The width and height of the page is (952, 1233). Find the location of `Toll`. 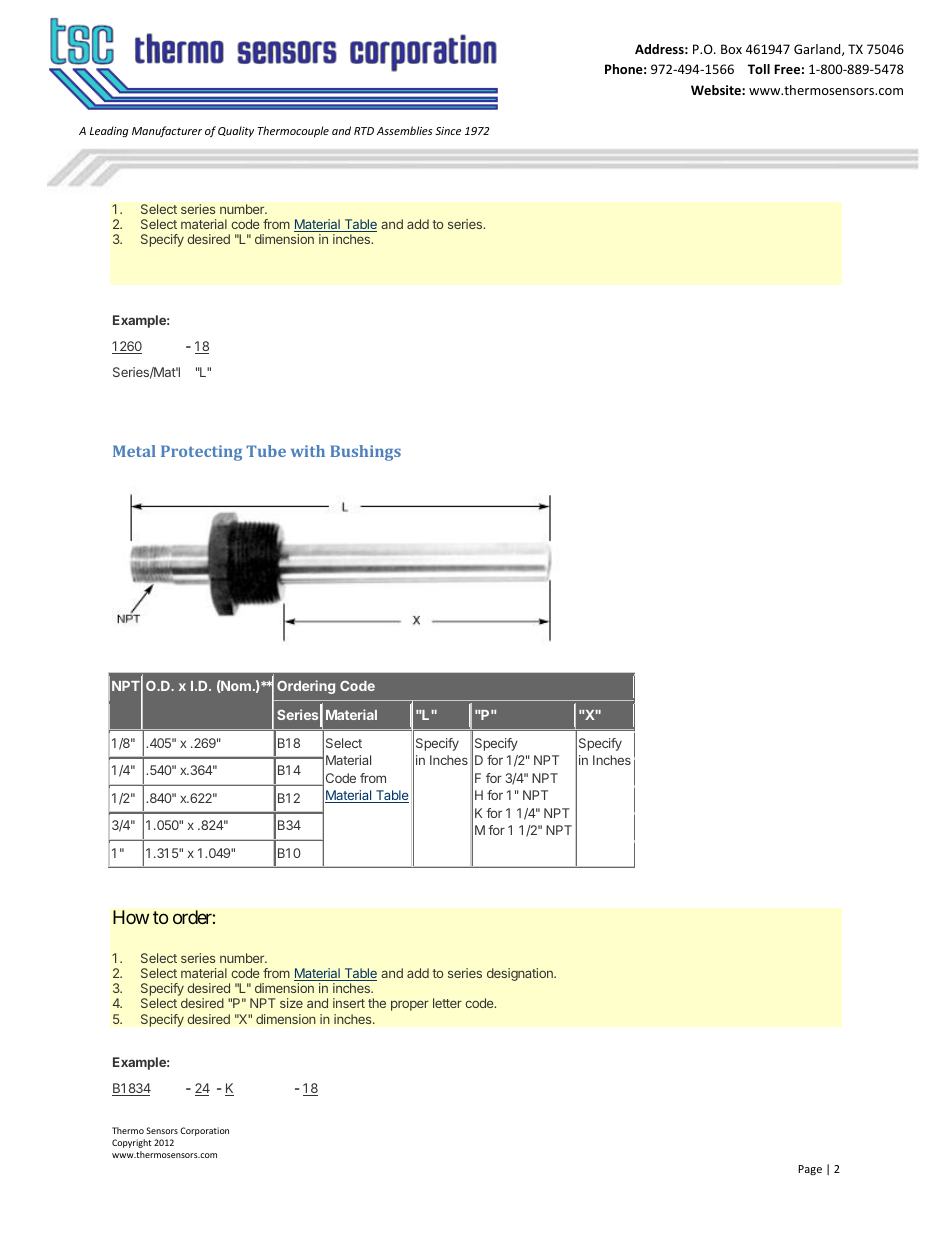

Toll is located at coordinates (759, 69).
